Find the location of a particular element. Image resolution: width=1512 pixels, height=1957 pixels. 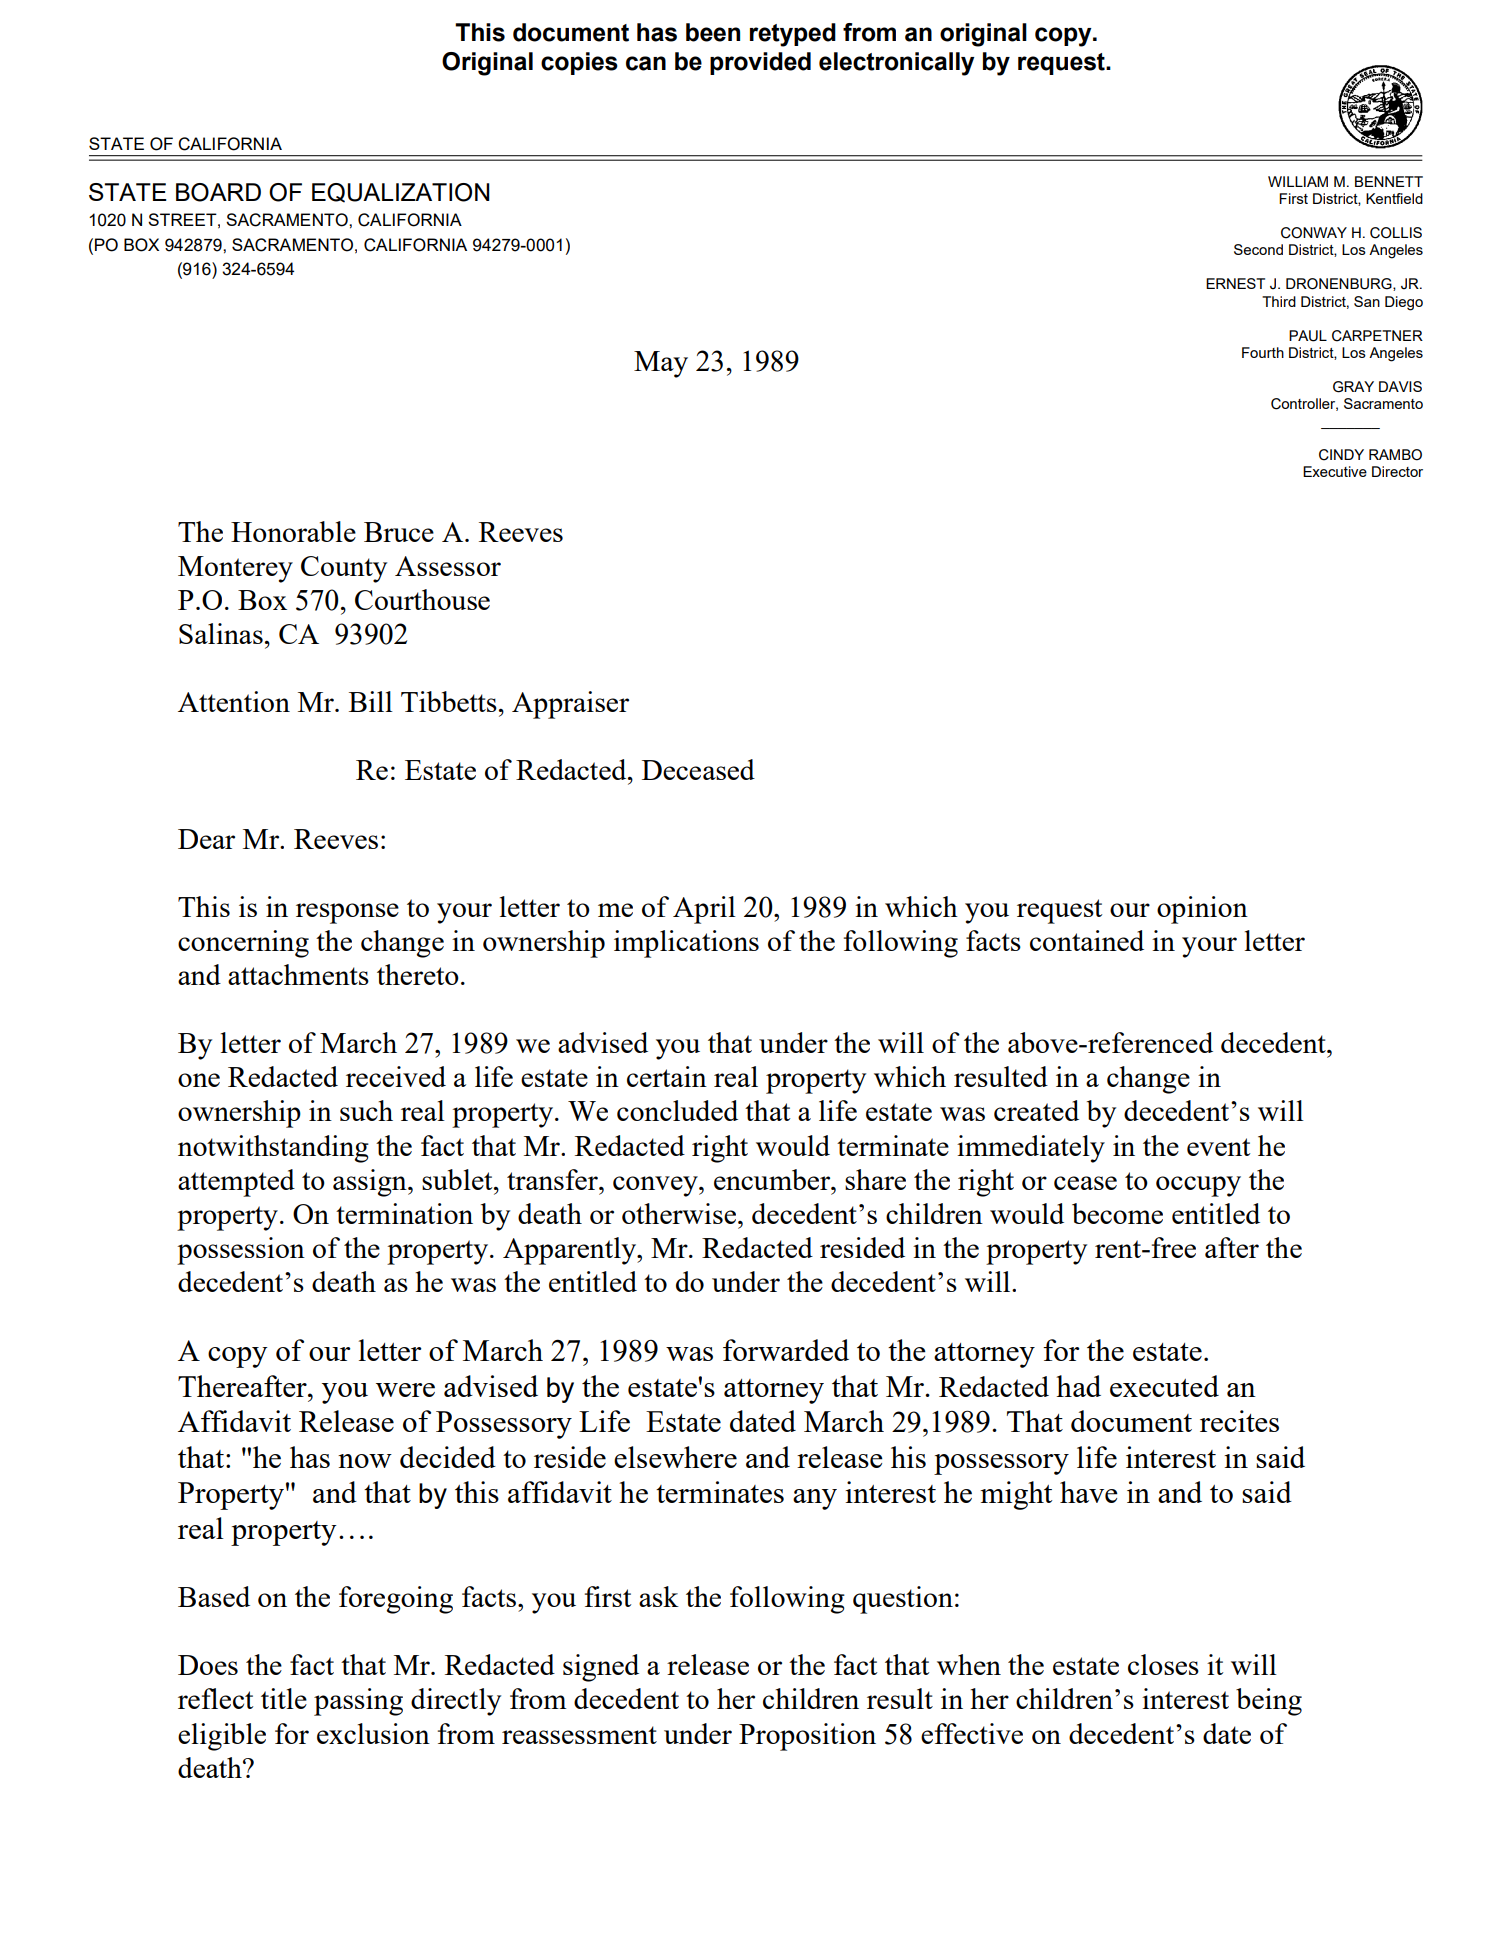

BENNETT is located at coordinates (1389, 181).
